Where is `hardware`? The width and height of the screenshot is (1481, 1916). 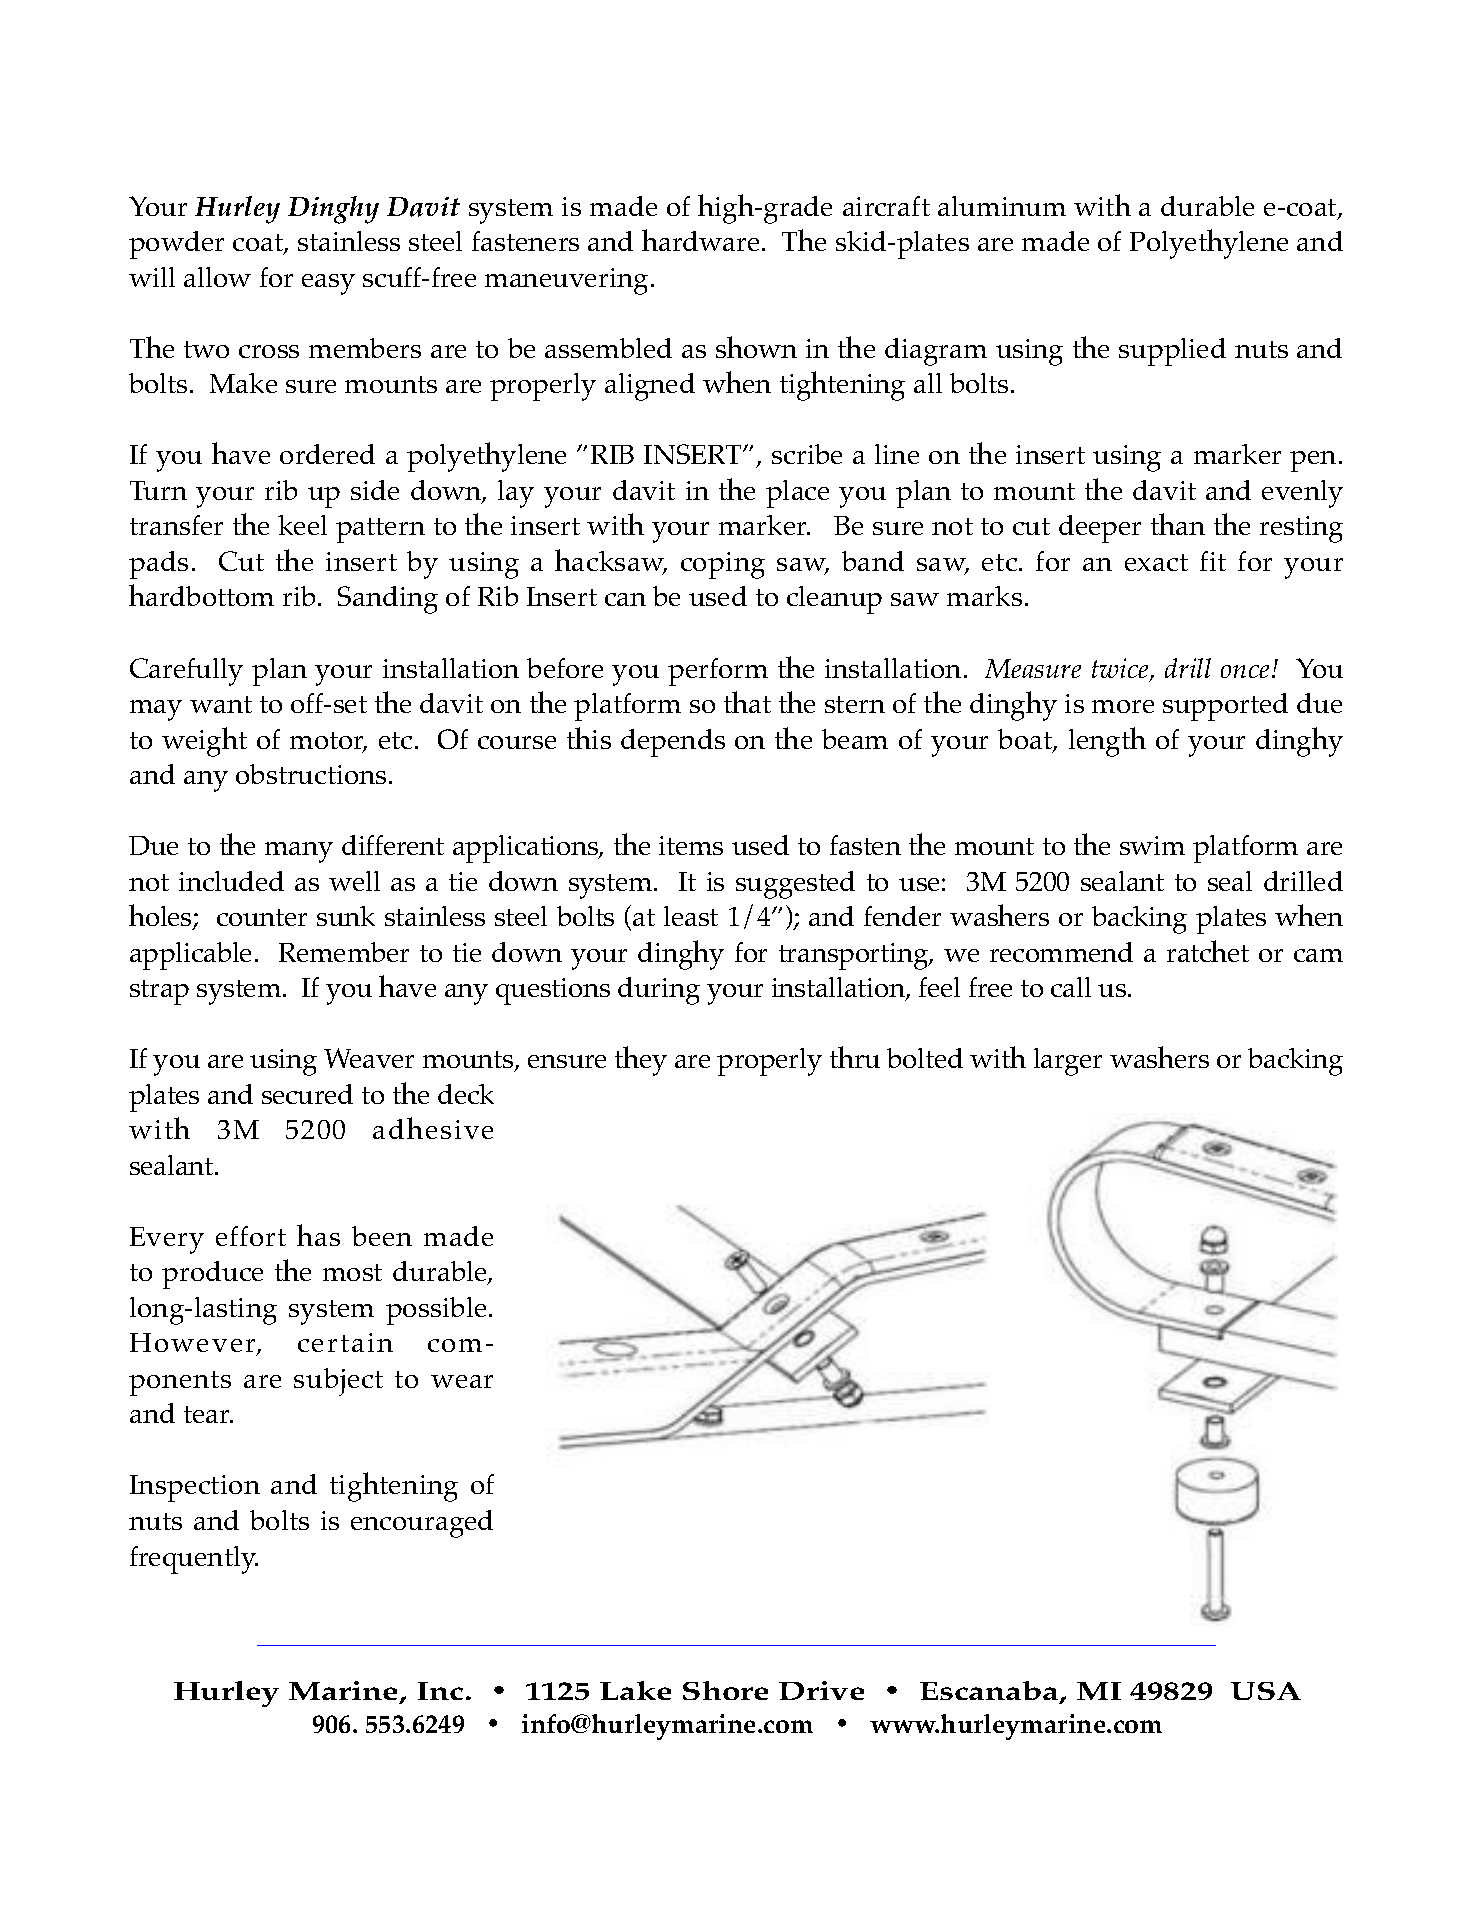
hardware is located at coordinates (700, 240).
